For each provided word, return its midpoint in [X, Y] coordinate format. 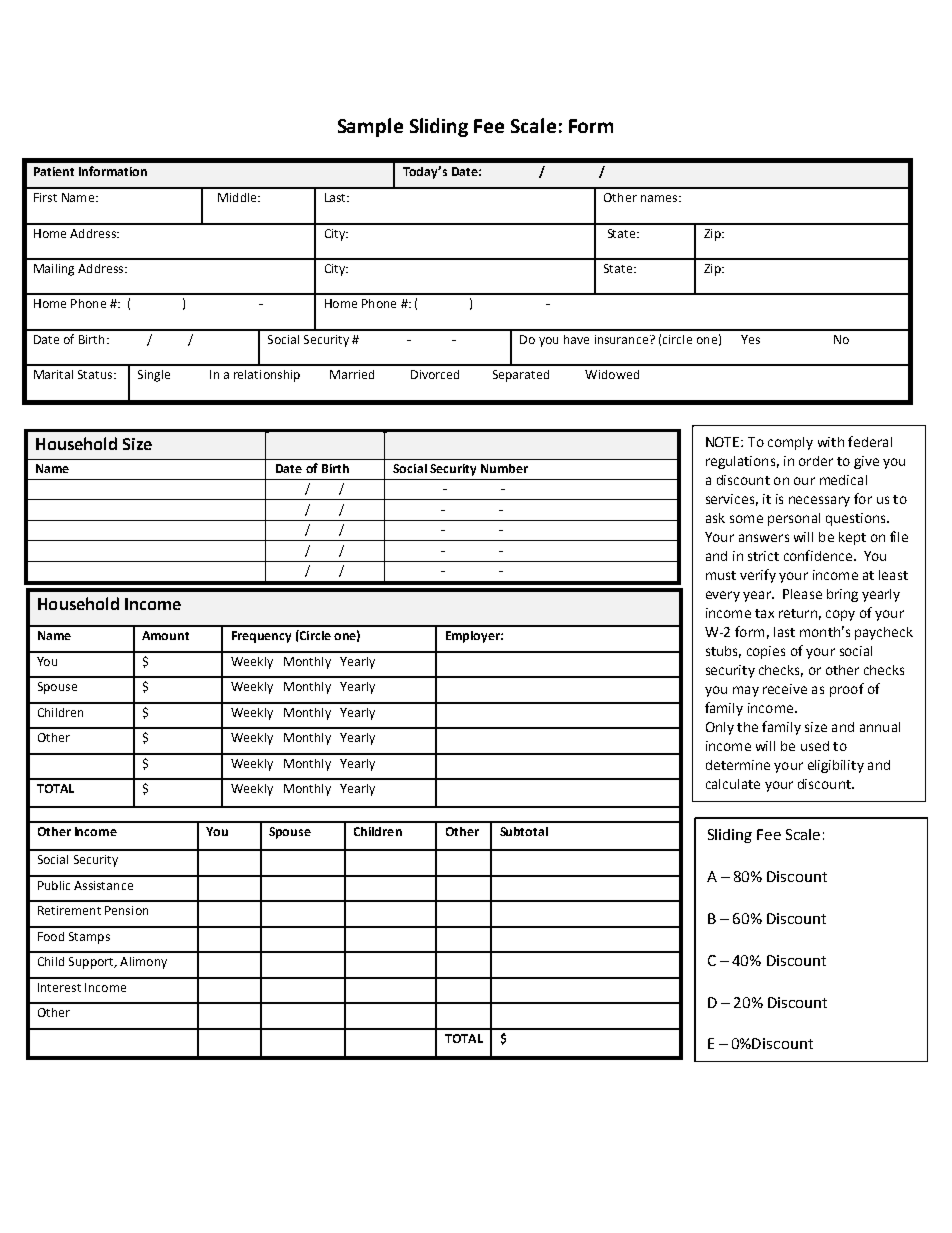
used [815, 746]
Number [504, 468]
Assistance [103, 885]
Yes [750, 339]
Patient [54, 171]
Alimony [143, 963]
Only [720, 728]
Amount [165, 635]
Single [154, 376]
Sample [370, 127]
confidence [818, 555]
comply [790, 443]
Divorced [435, 374]
